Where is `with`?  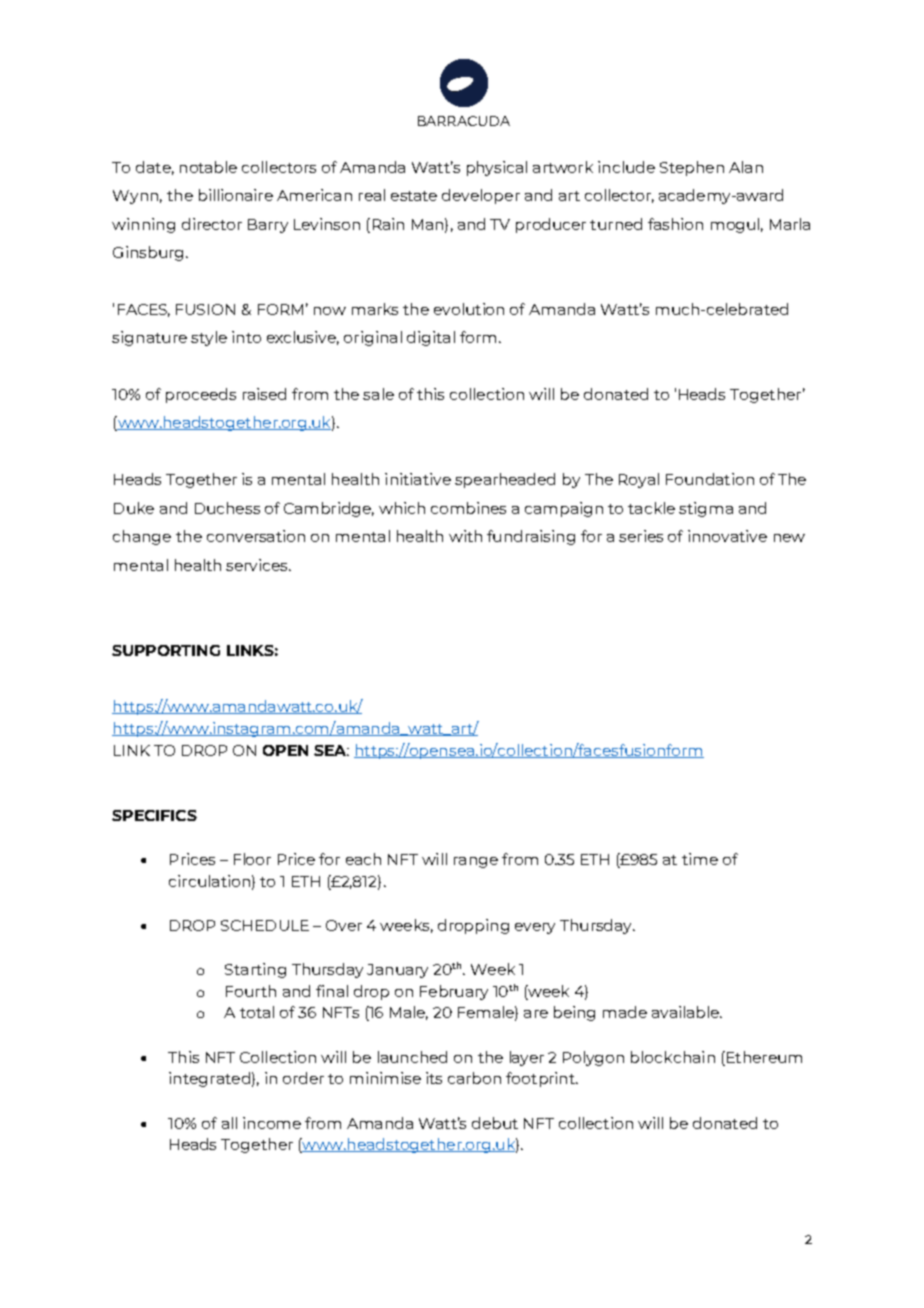
with is located at coordinates (465, 536).
